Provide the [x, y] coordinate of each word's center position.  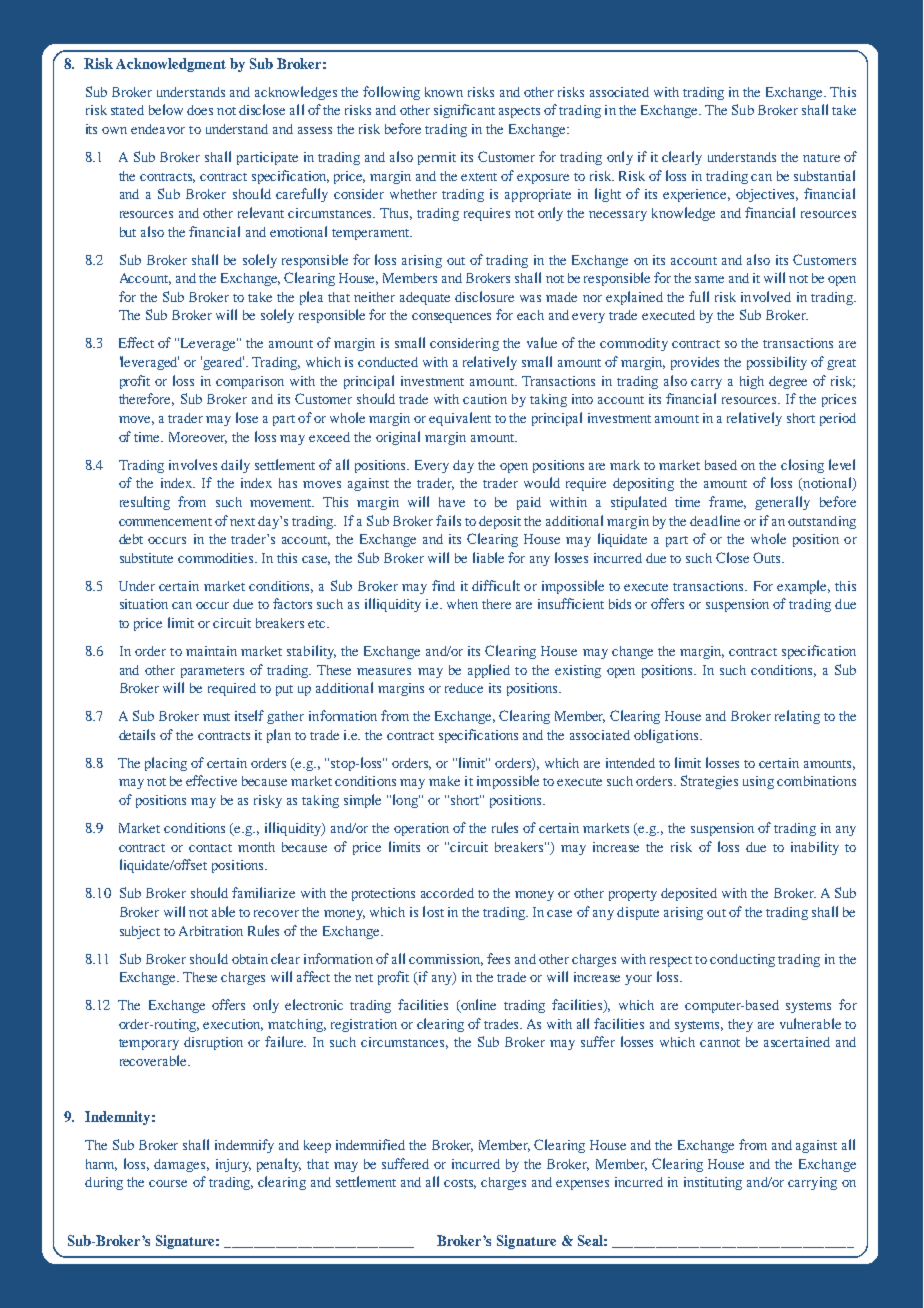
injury [233, 1165]
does [200, 110]
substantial [824, 175]
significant [464, 111]
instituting [713, 1183]
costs [460, 1184]
